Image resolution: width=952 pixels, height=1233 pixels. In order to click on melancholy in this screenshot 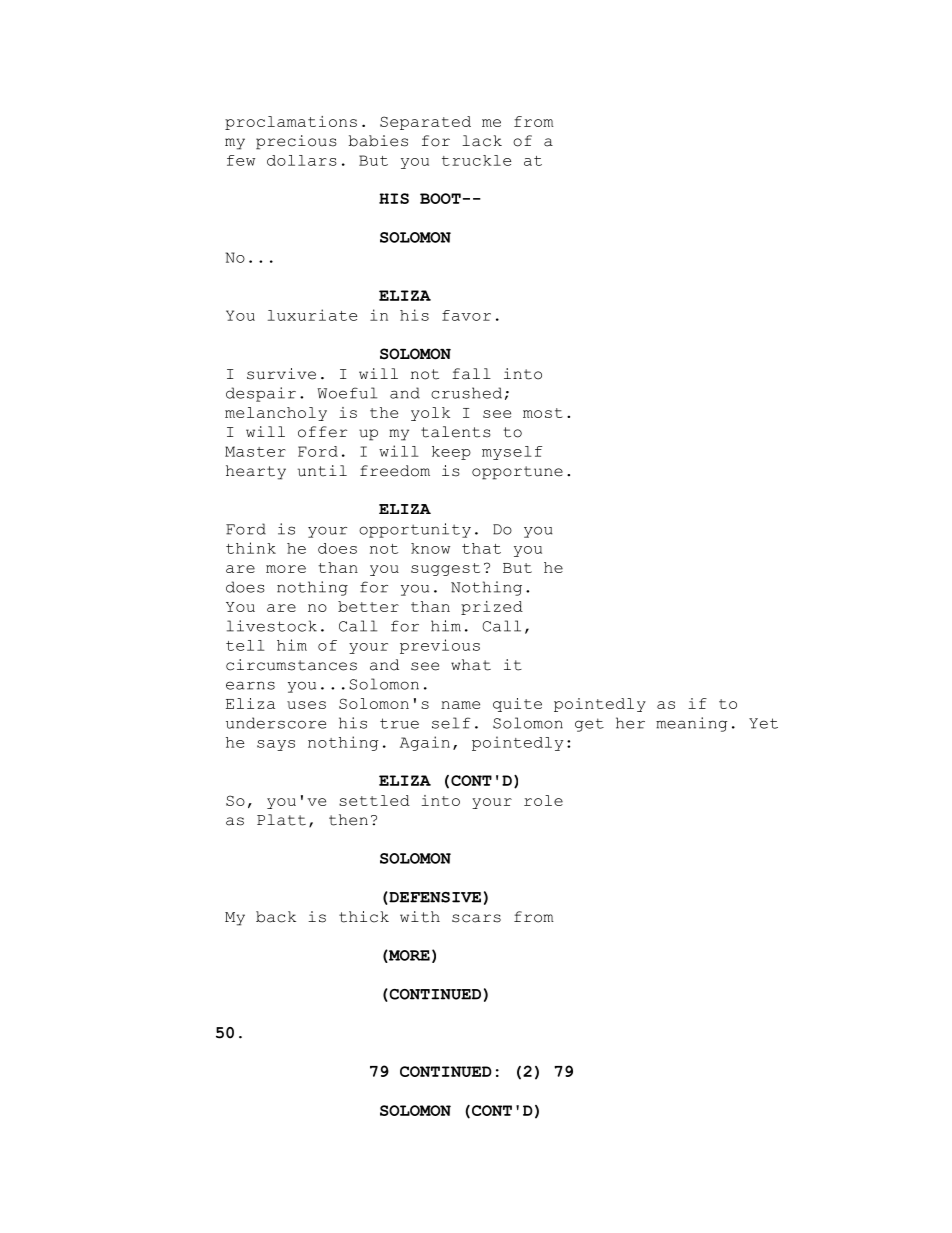, I will do `click(276, 414)`.
